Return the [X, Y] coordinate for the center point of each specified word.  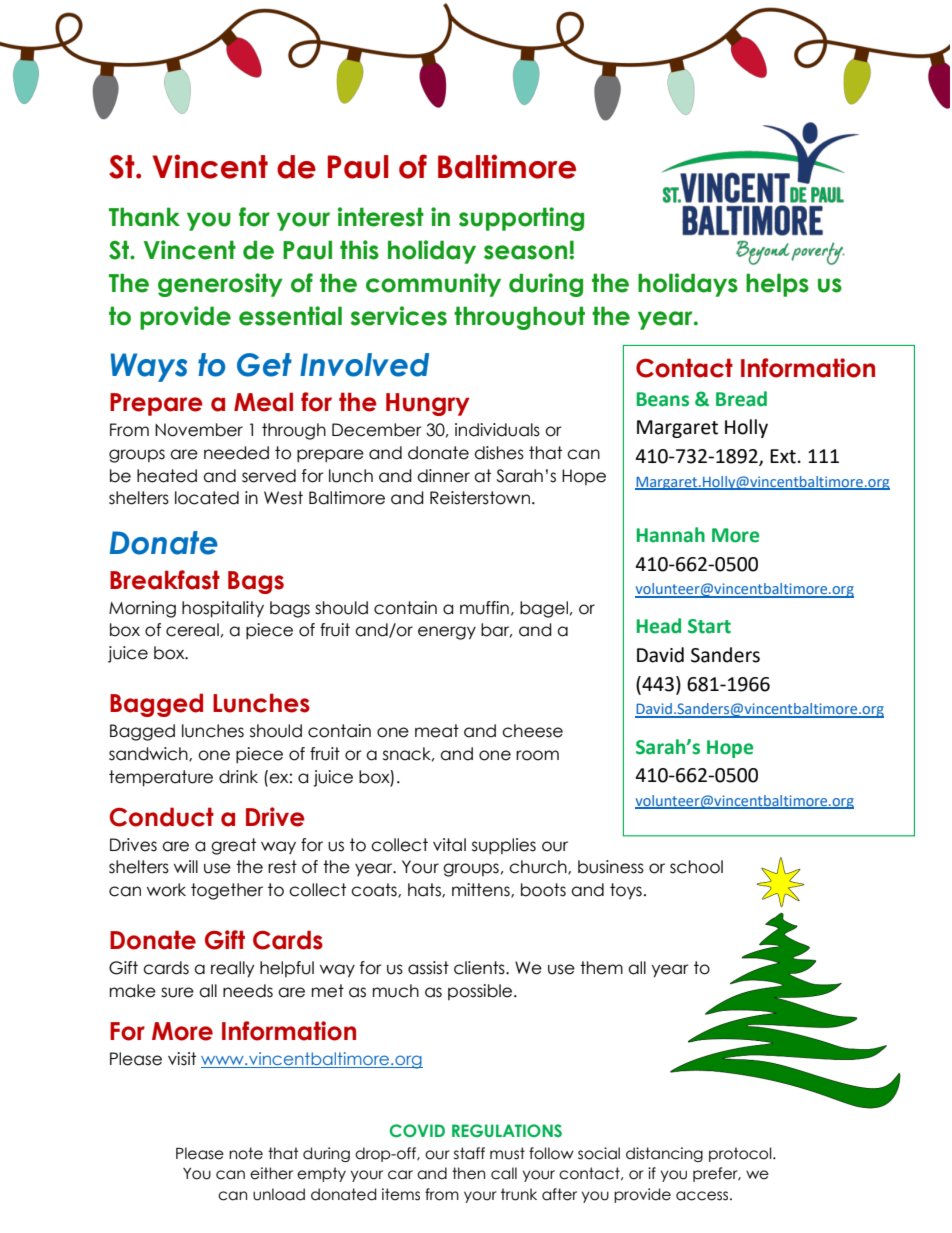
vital [449, 845]
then [468, 1173]
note [246, 1153]
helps [777, 285]
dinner [443, 476]
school [696, 867]
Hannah [671, 535]
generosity [220, 285]
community [433, 285]
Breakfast [165, 580]
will [186, 866]
